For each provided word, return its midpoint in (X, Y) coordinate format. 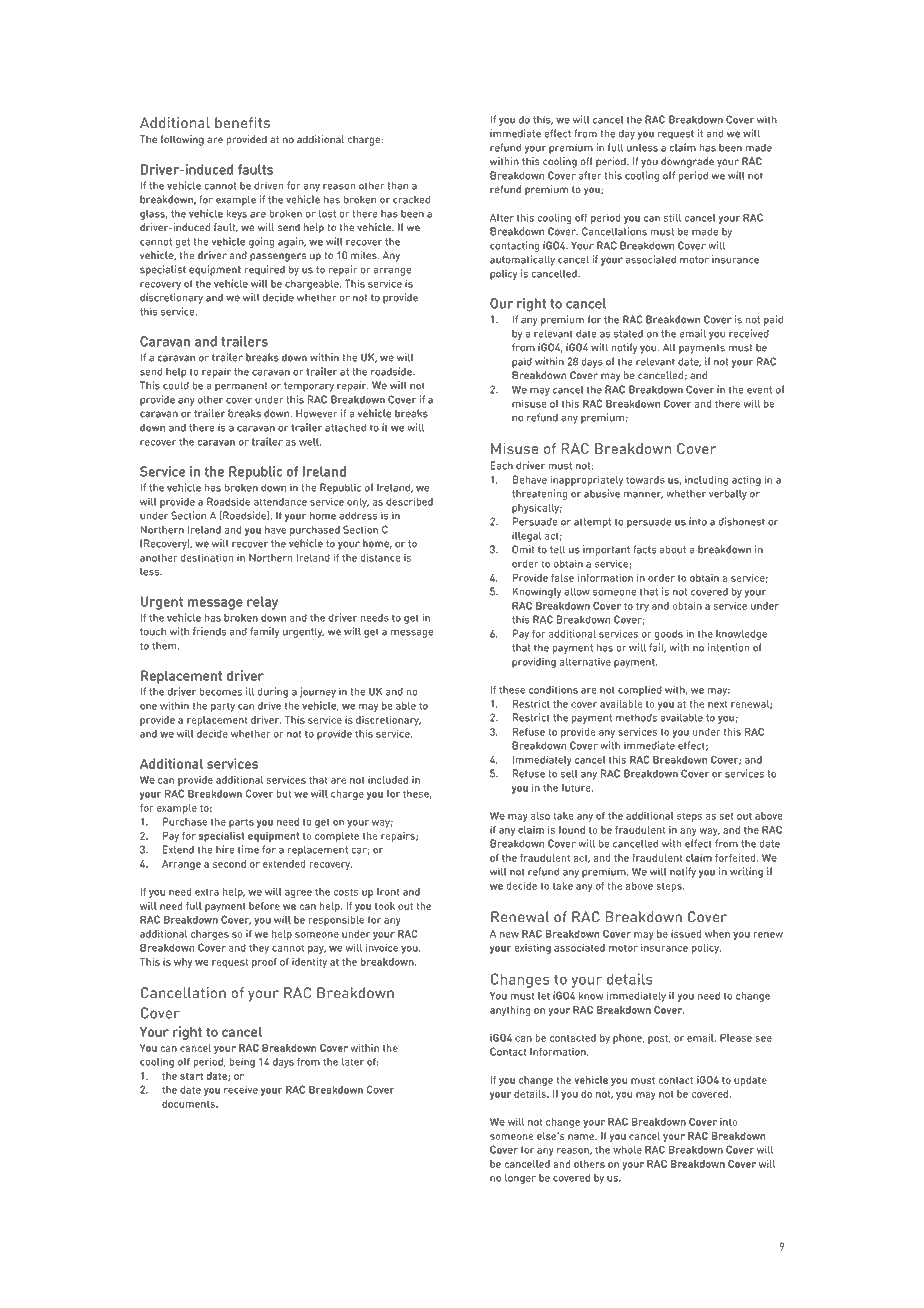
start (191, 1076)
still (672, 217)
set (726, 816)
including (706, 480)
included (388, 780)
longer (520, 1179)
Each (501, 465)
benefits (242, 123)
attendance (280, 502)
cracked (411, 199)
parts (241, 823)
